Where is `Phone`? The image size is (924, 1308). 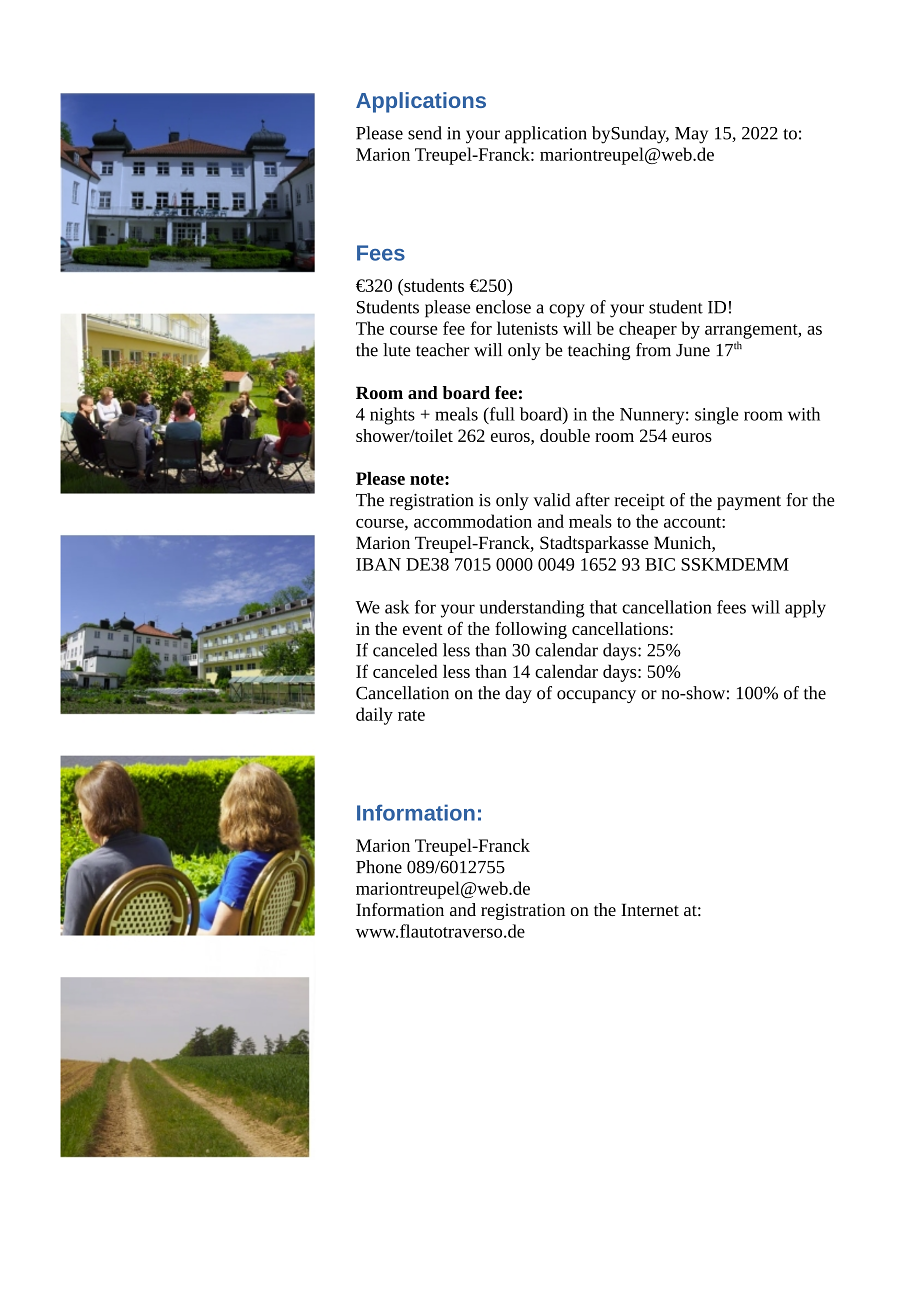
Phone is located at coordinates (379, 867).
